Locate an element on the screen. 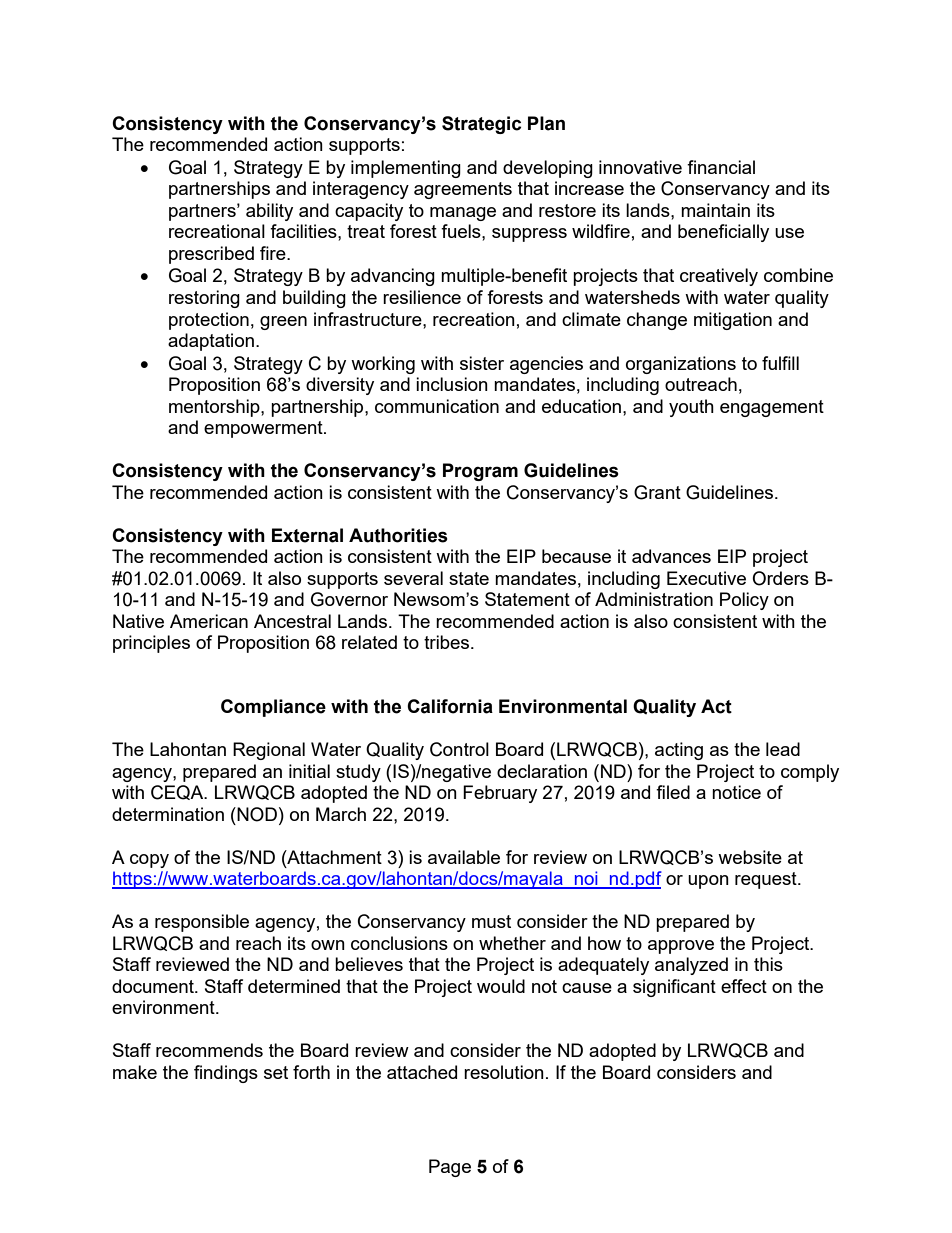 This screenshot has width=952, height=1233. American is located at coordinates (209, 621).
